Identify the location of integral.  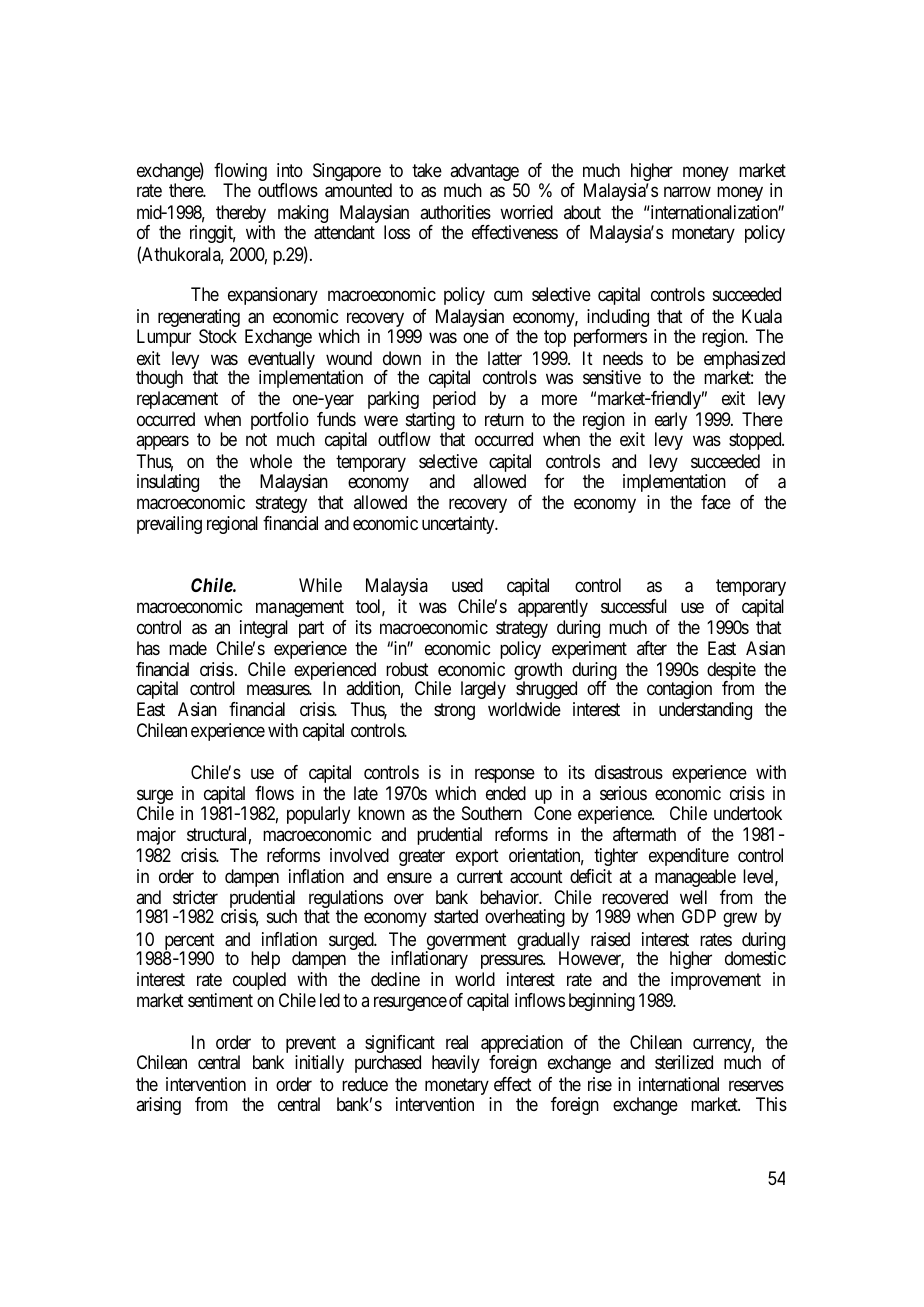
(264, 629).
